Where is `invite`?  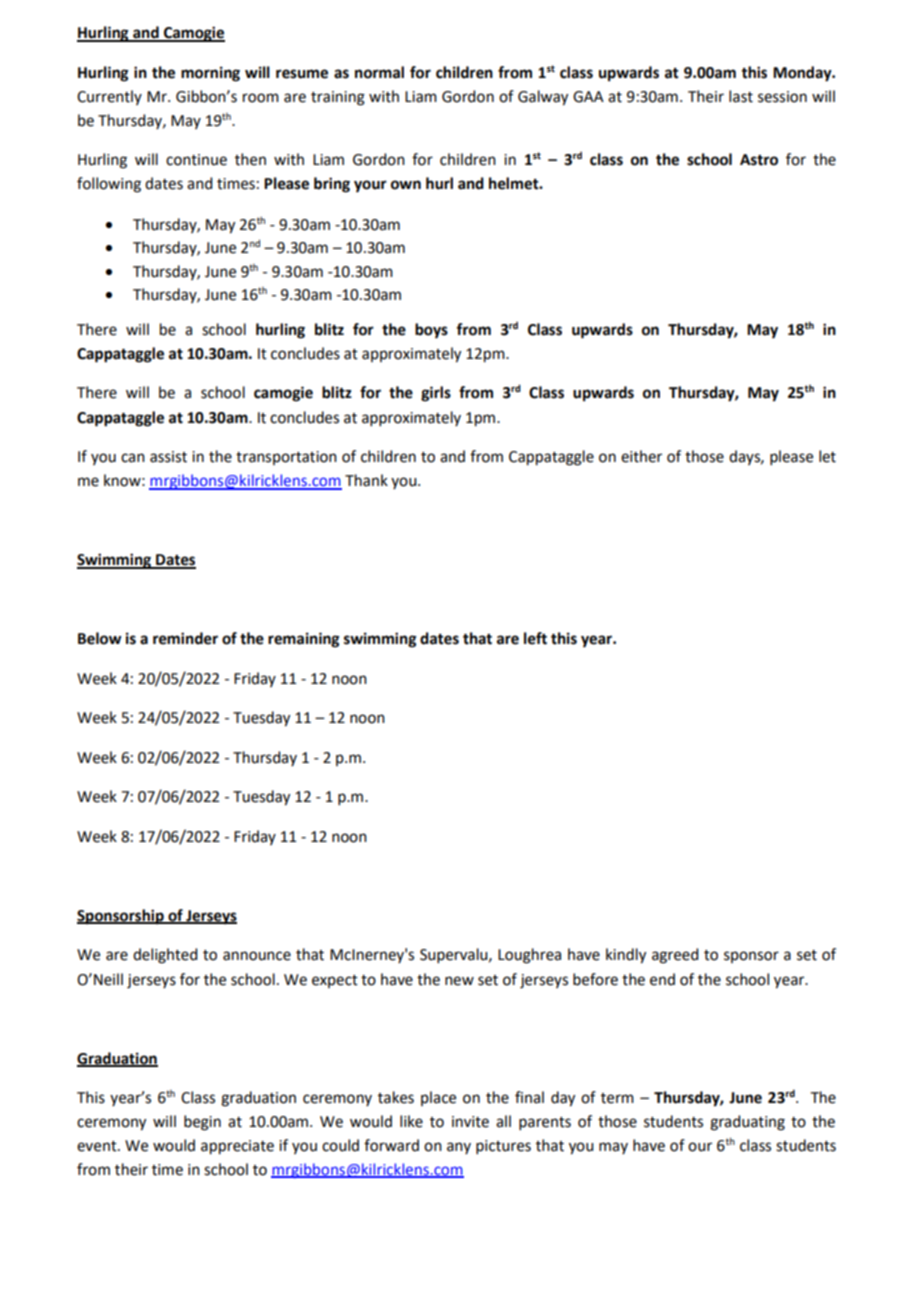 invite is located at coordinates (470, 1122).
